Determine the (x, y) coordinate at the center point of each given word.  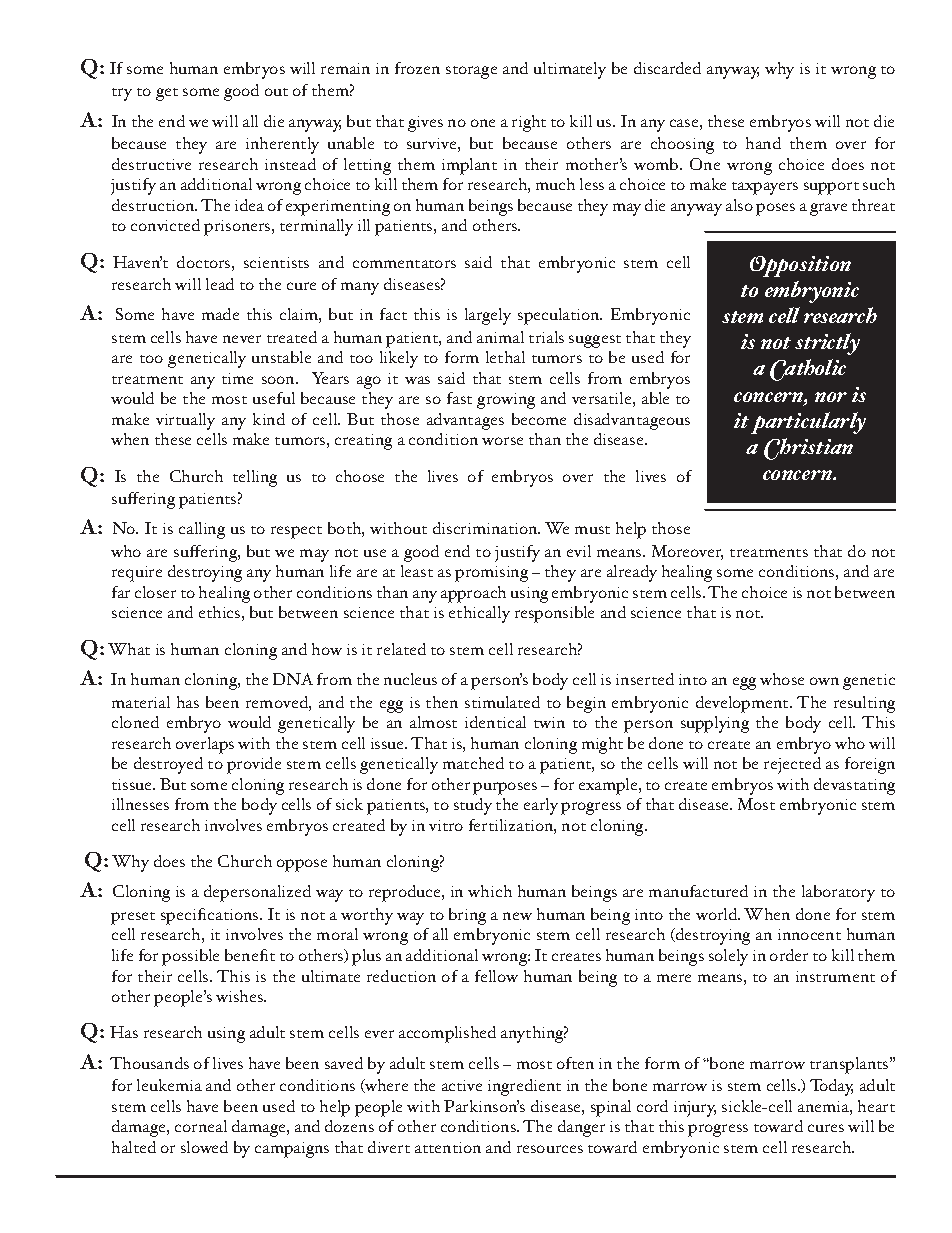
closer (155, 592)
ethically (479, 614)
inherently (282, 145)
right (529, 123)
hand (763, 143)
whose (782, 679)
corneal (201, 1126)
